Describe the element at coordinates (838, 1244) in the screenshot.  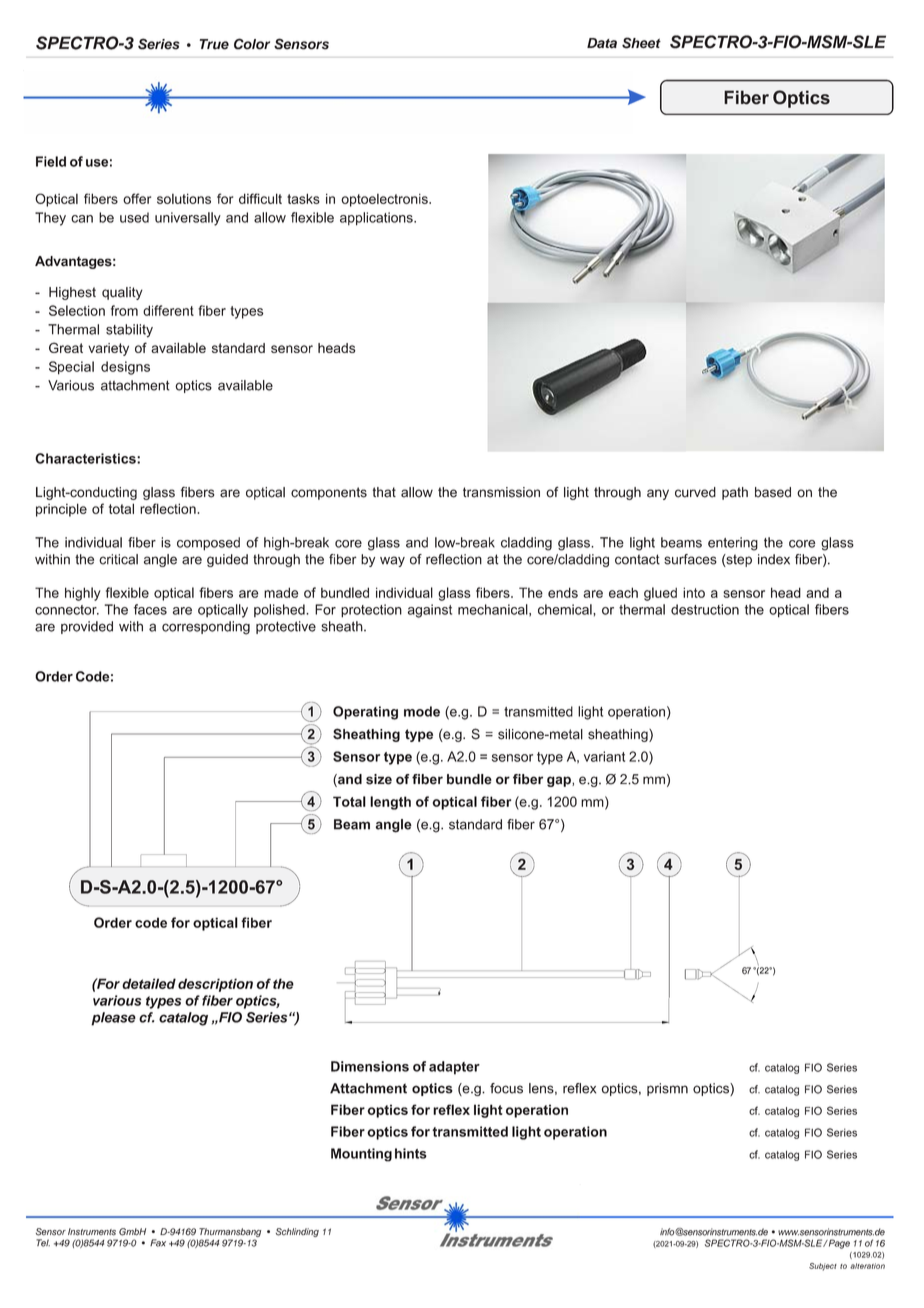
I see `Page` at that location.
